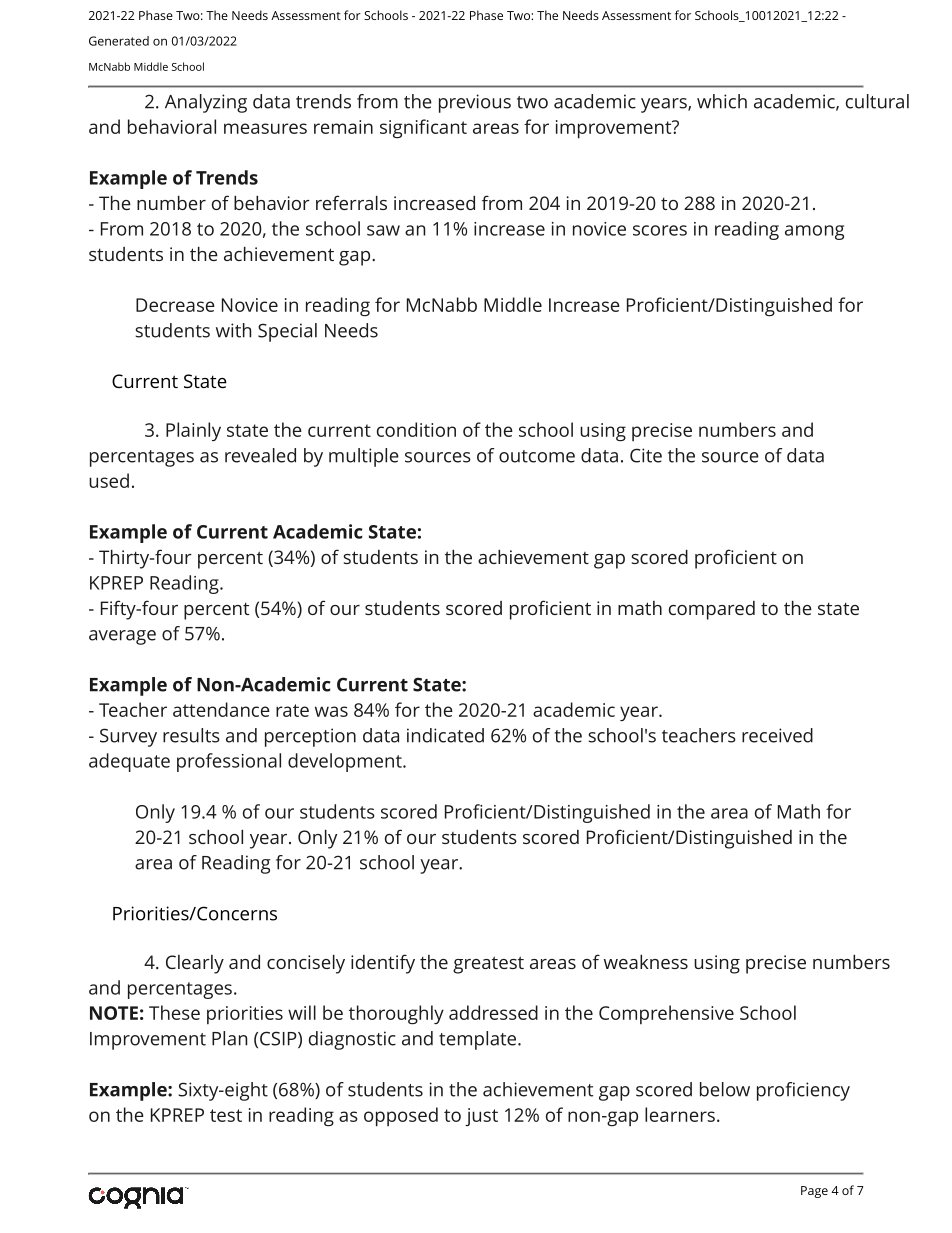 The width and height of the screenshot is (952, 1233). What do you see at coordinates (229, 1038) in the screenshot?
I see `Plan` at bounding box center [229, 1038].
